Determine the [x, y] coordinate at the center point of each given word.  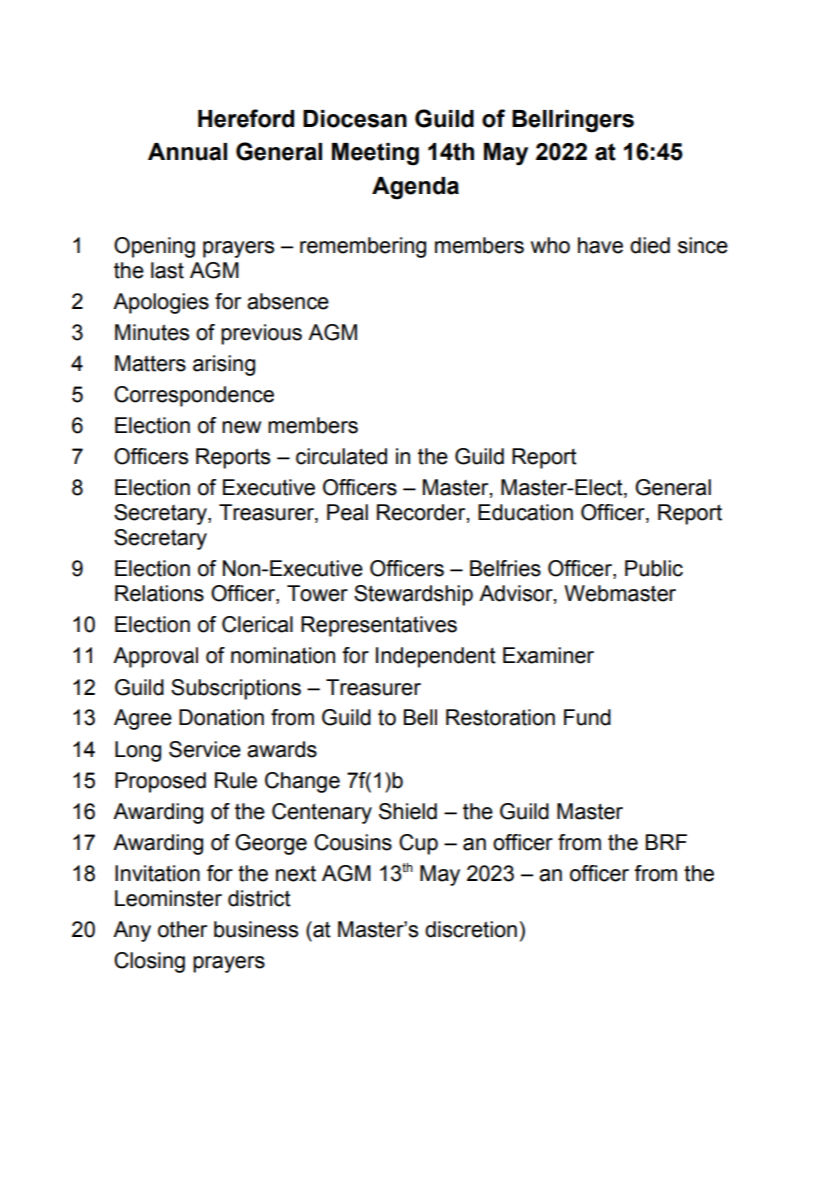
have [600, 245]
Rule [236, 780]
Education [525, 512]
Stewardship [413, 595]
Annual [187, 152]
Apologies [161, 303]
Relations [159, 593]
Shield [408, 811]
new [241, 427]
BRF [666, 842]
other [182, 929]
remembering [363, 247]
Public [654, 568]
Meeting [375, 154]
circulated [341, 456]
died [650, 245]
